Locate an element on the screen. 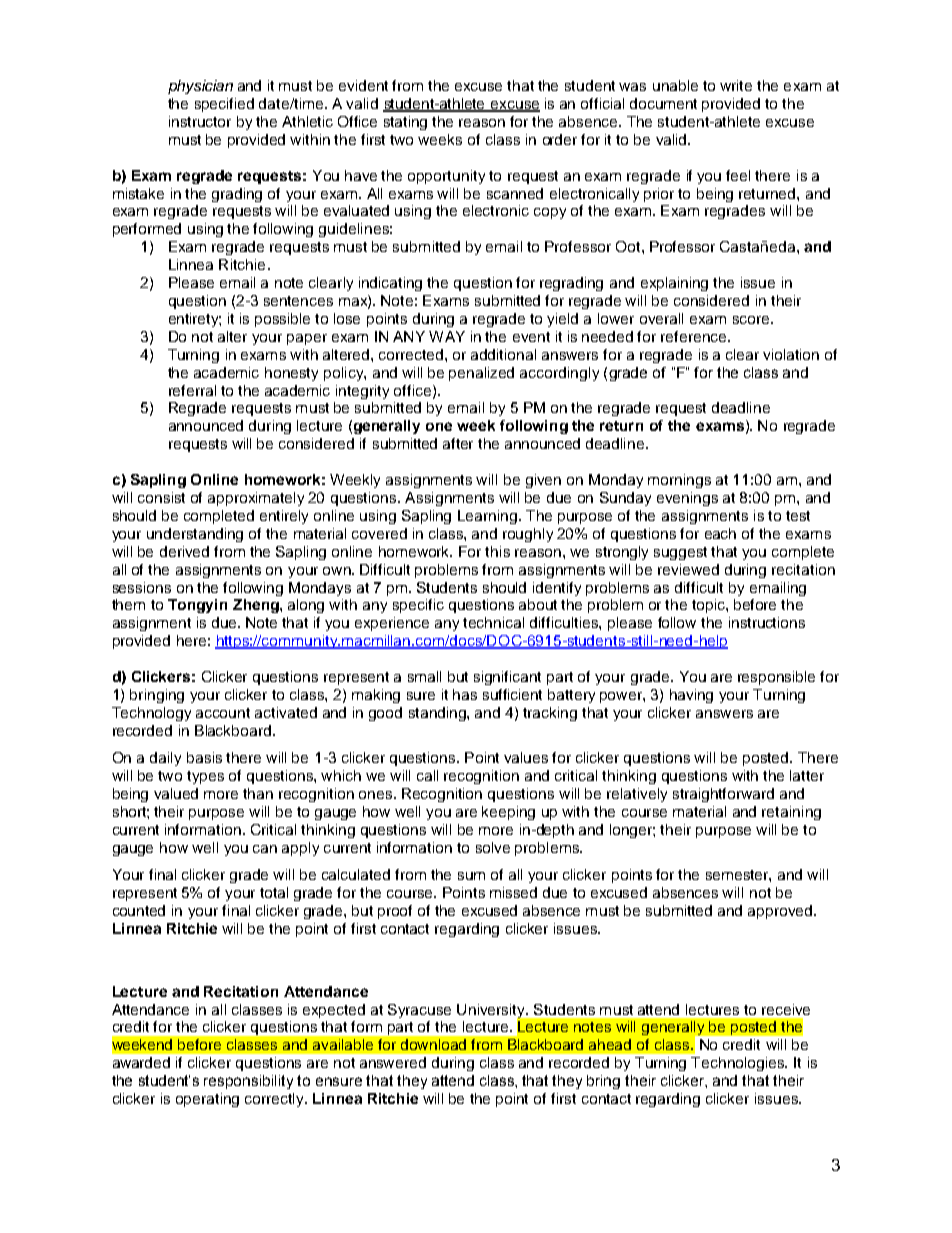 The width and height of the screenshot is (952, 1233). technical is located at coordinates (493, 622).
